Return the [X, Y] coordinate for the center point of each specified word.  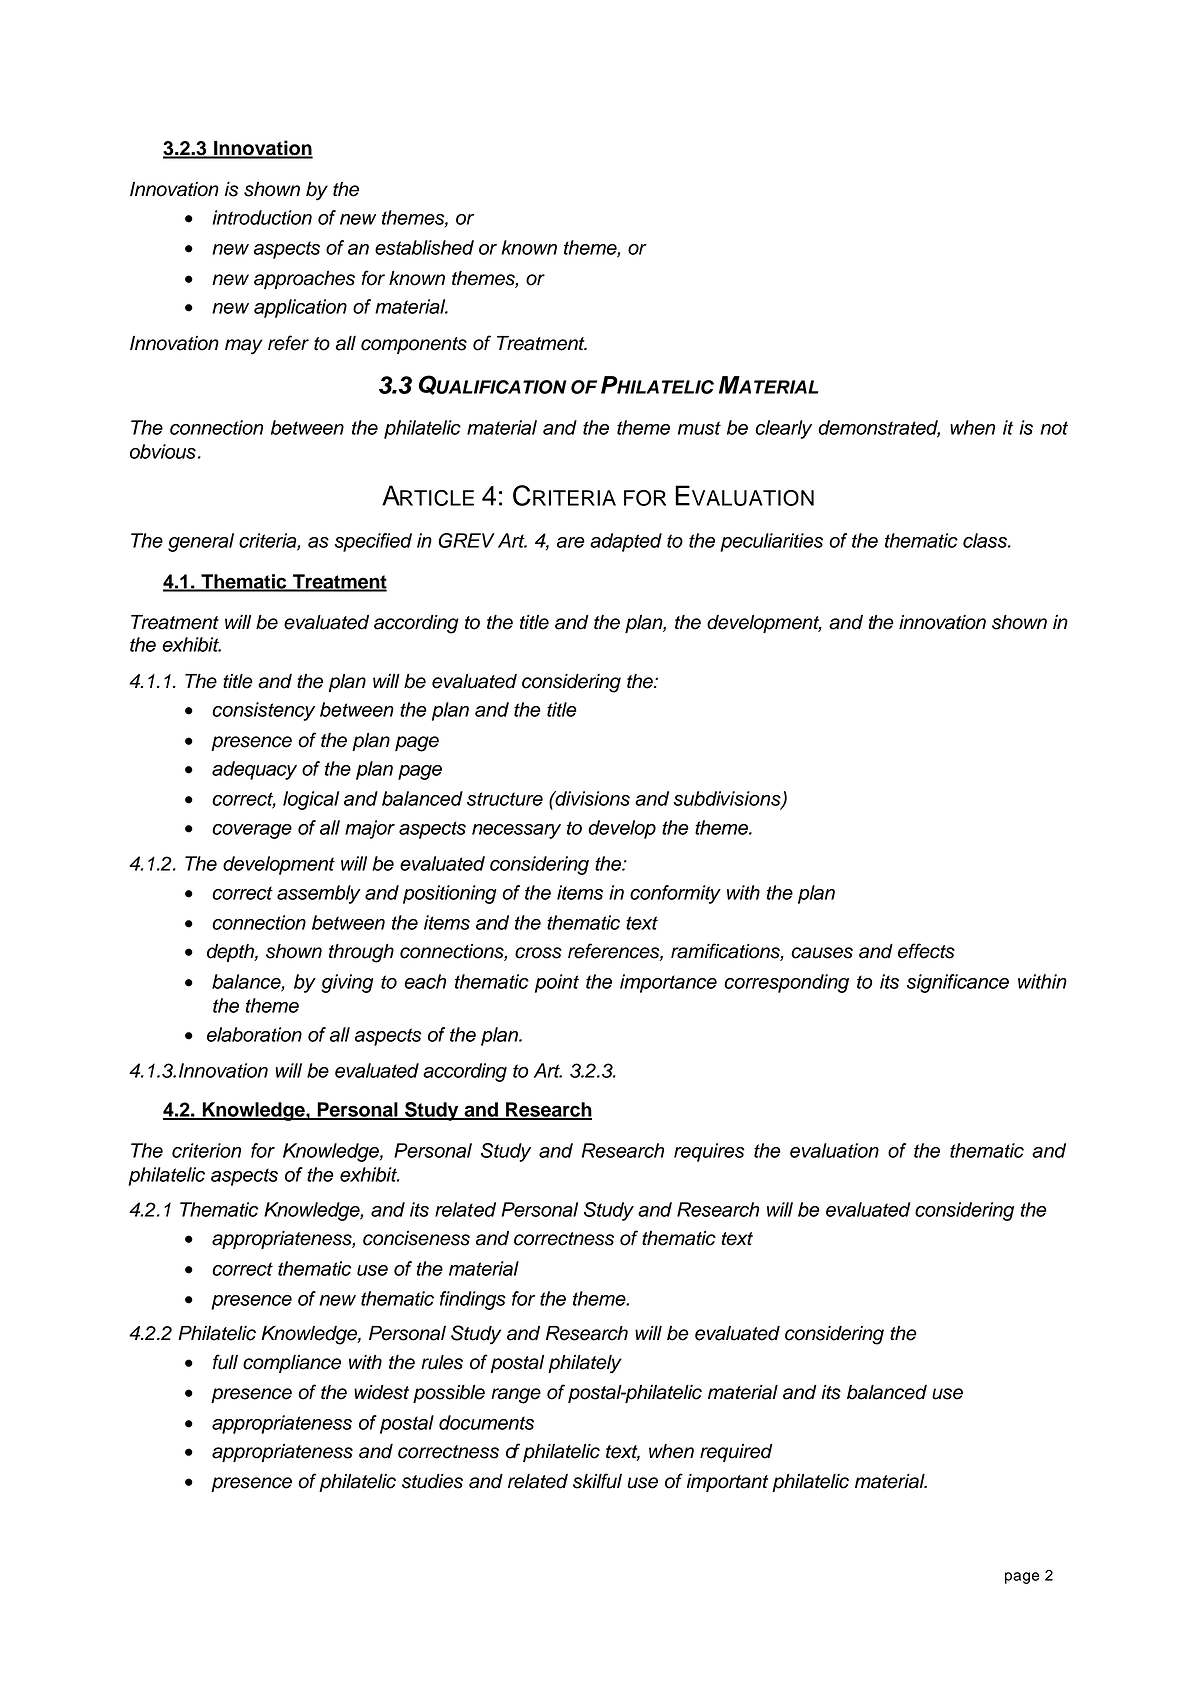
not [1054, 428]
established [424, 247]
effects [926, 951]
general [201, 542]
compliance [292, 1364]
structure [505, 799]
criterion [206, 1150]
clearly [783, 429]
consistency [263, 711]
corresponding [786, 983]
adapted [626, 542]
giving [347, 983]
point [557, 983]
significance [958, 983]
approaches [304, 280]
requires [709, 1152]
